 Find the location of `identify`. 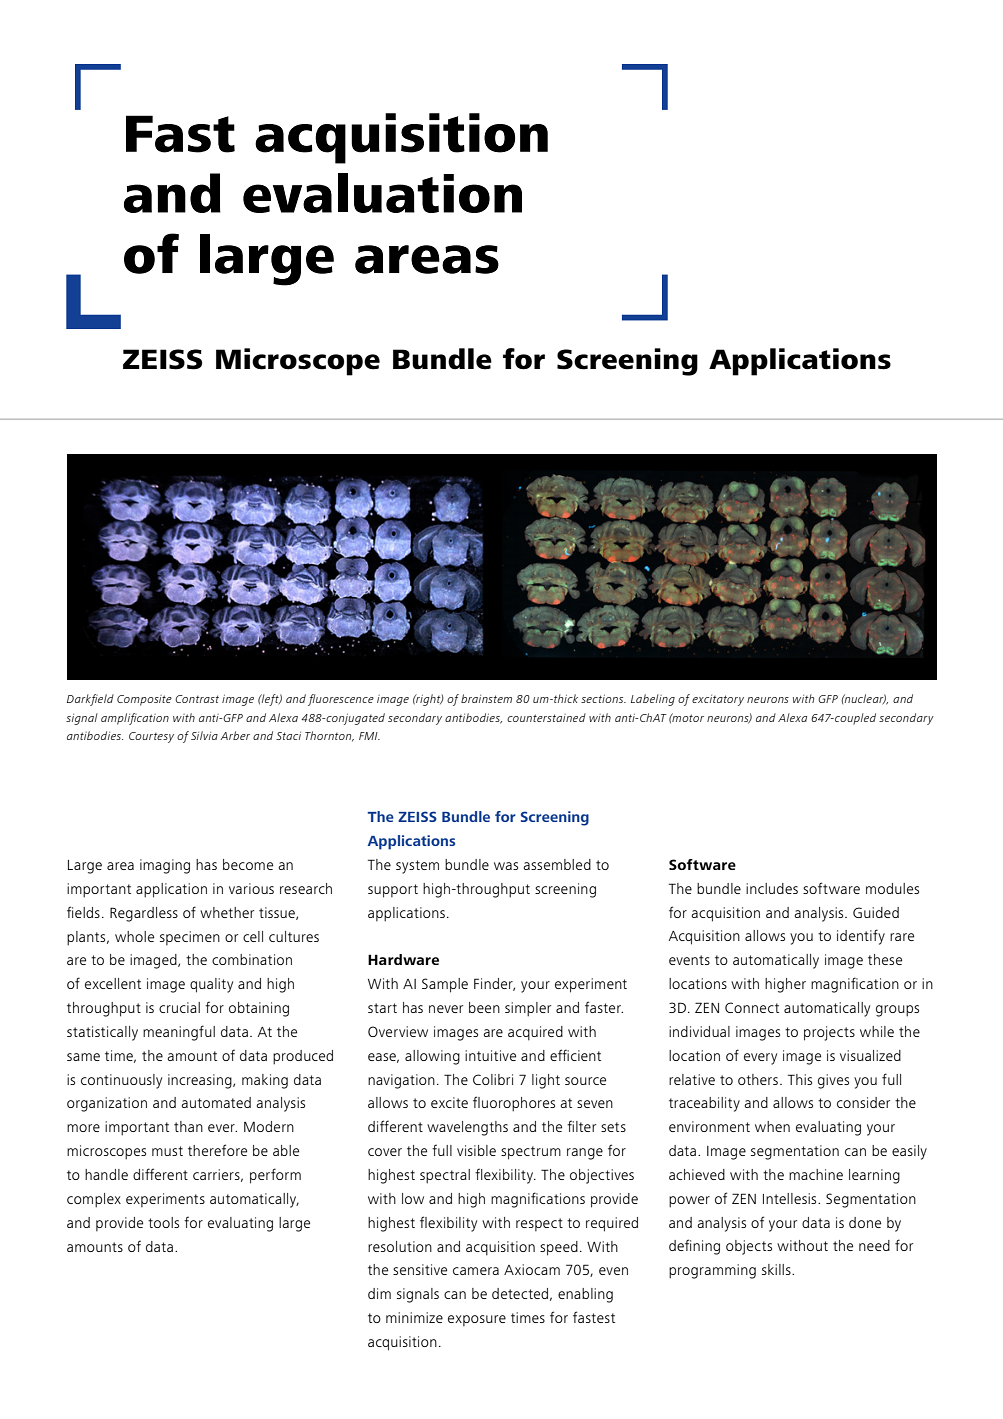

identify is located at coordinates (861, 937).
